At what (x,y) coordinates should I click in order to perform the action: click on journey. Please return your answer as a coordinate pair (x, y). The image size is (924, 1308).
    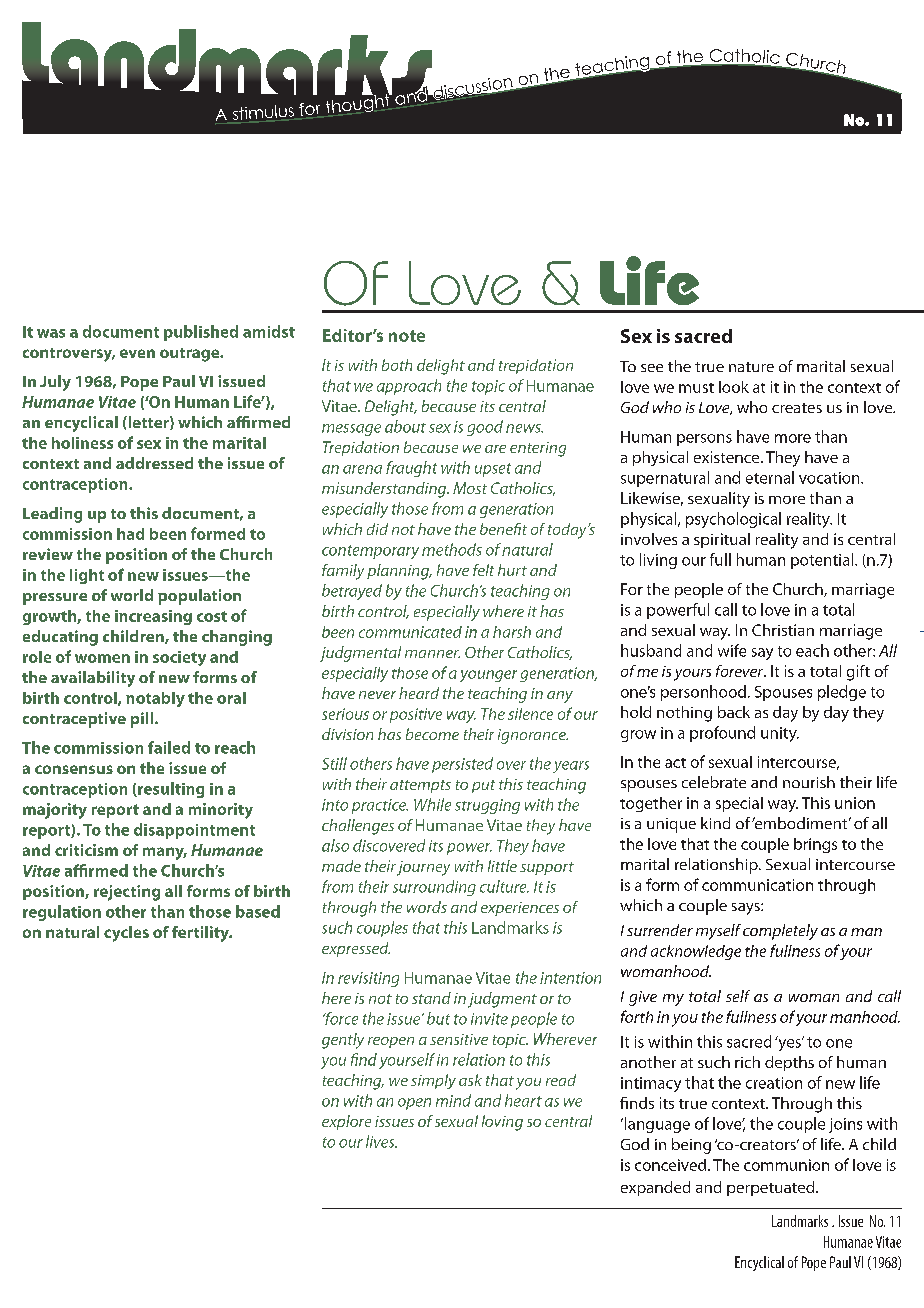
    Looking at the image, I should click on (423, 868).
